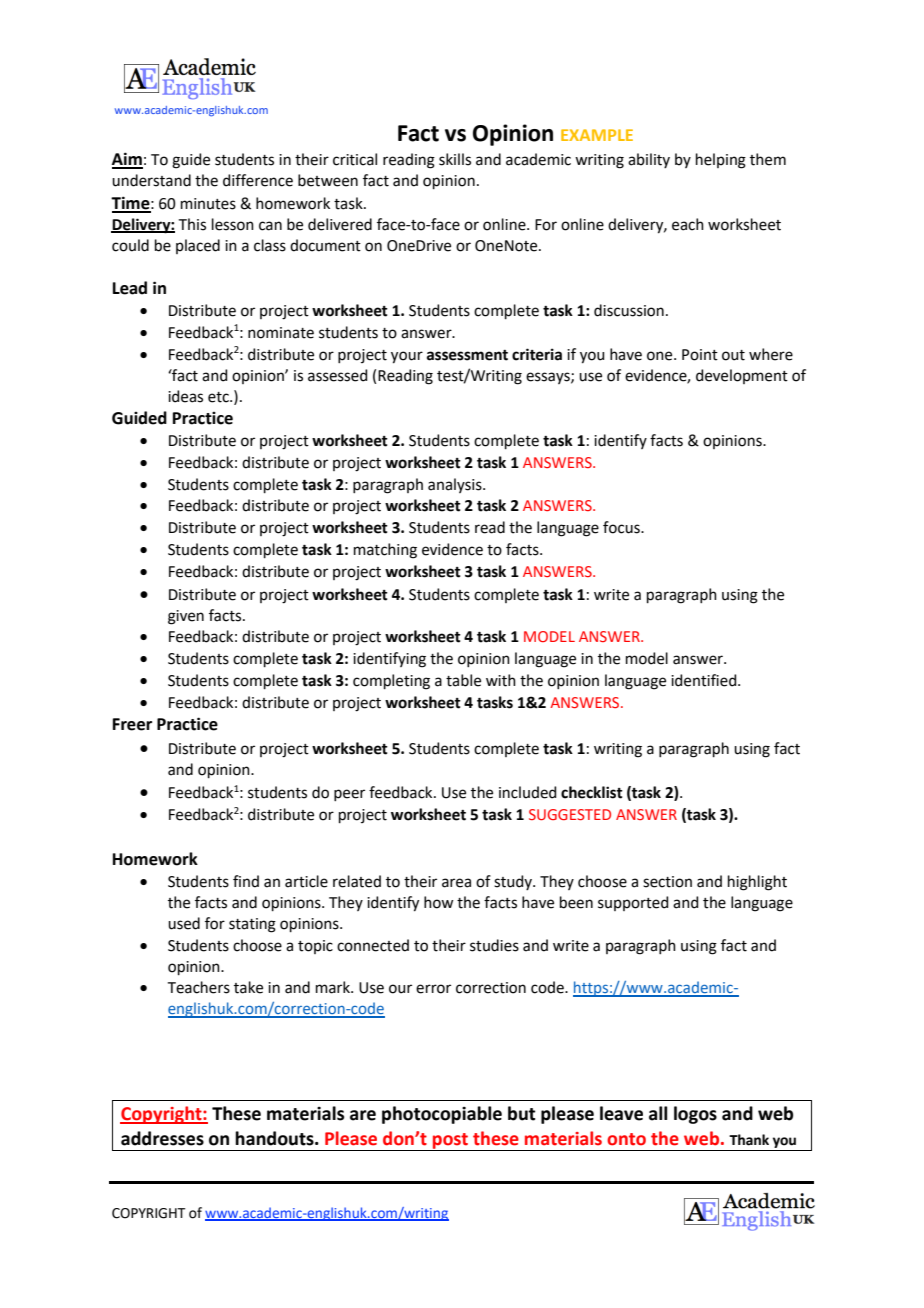 The width and height of the screenshot is (924, 1308). Describe the element at coordinates (695, 1115) in the screenshot. I see `logos` at that location.
